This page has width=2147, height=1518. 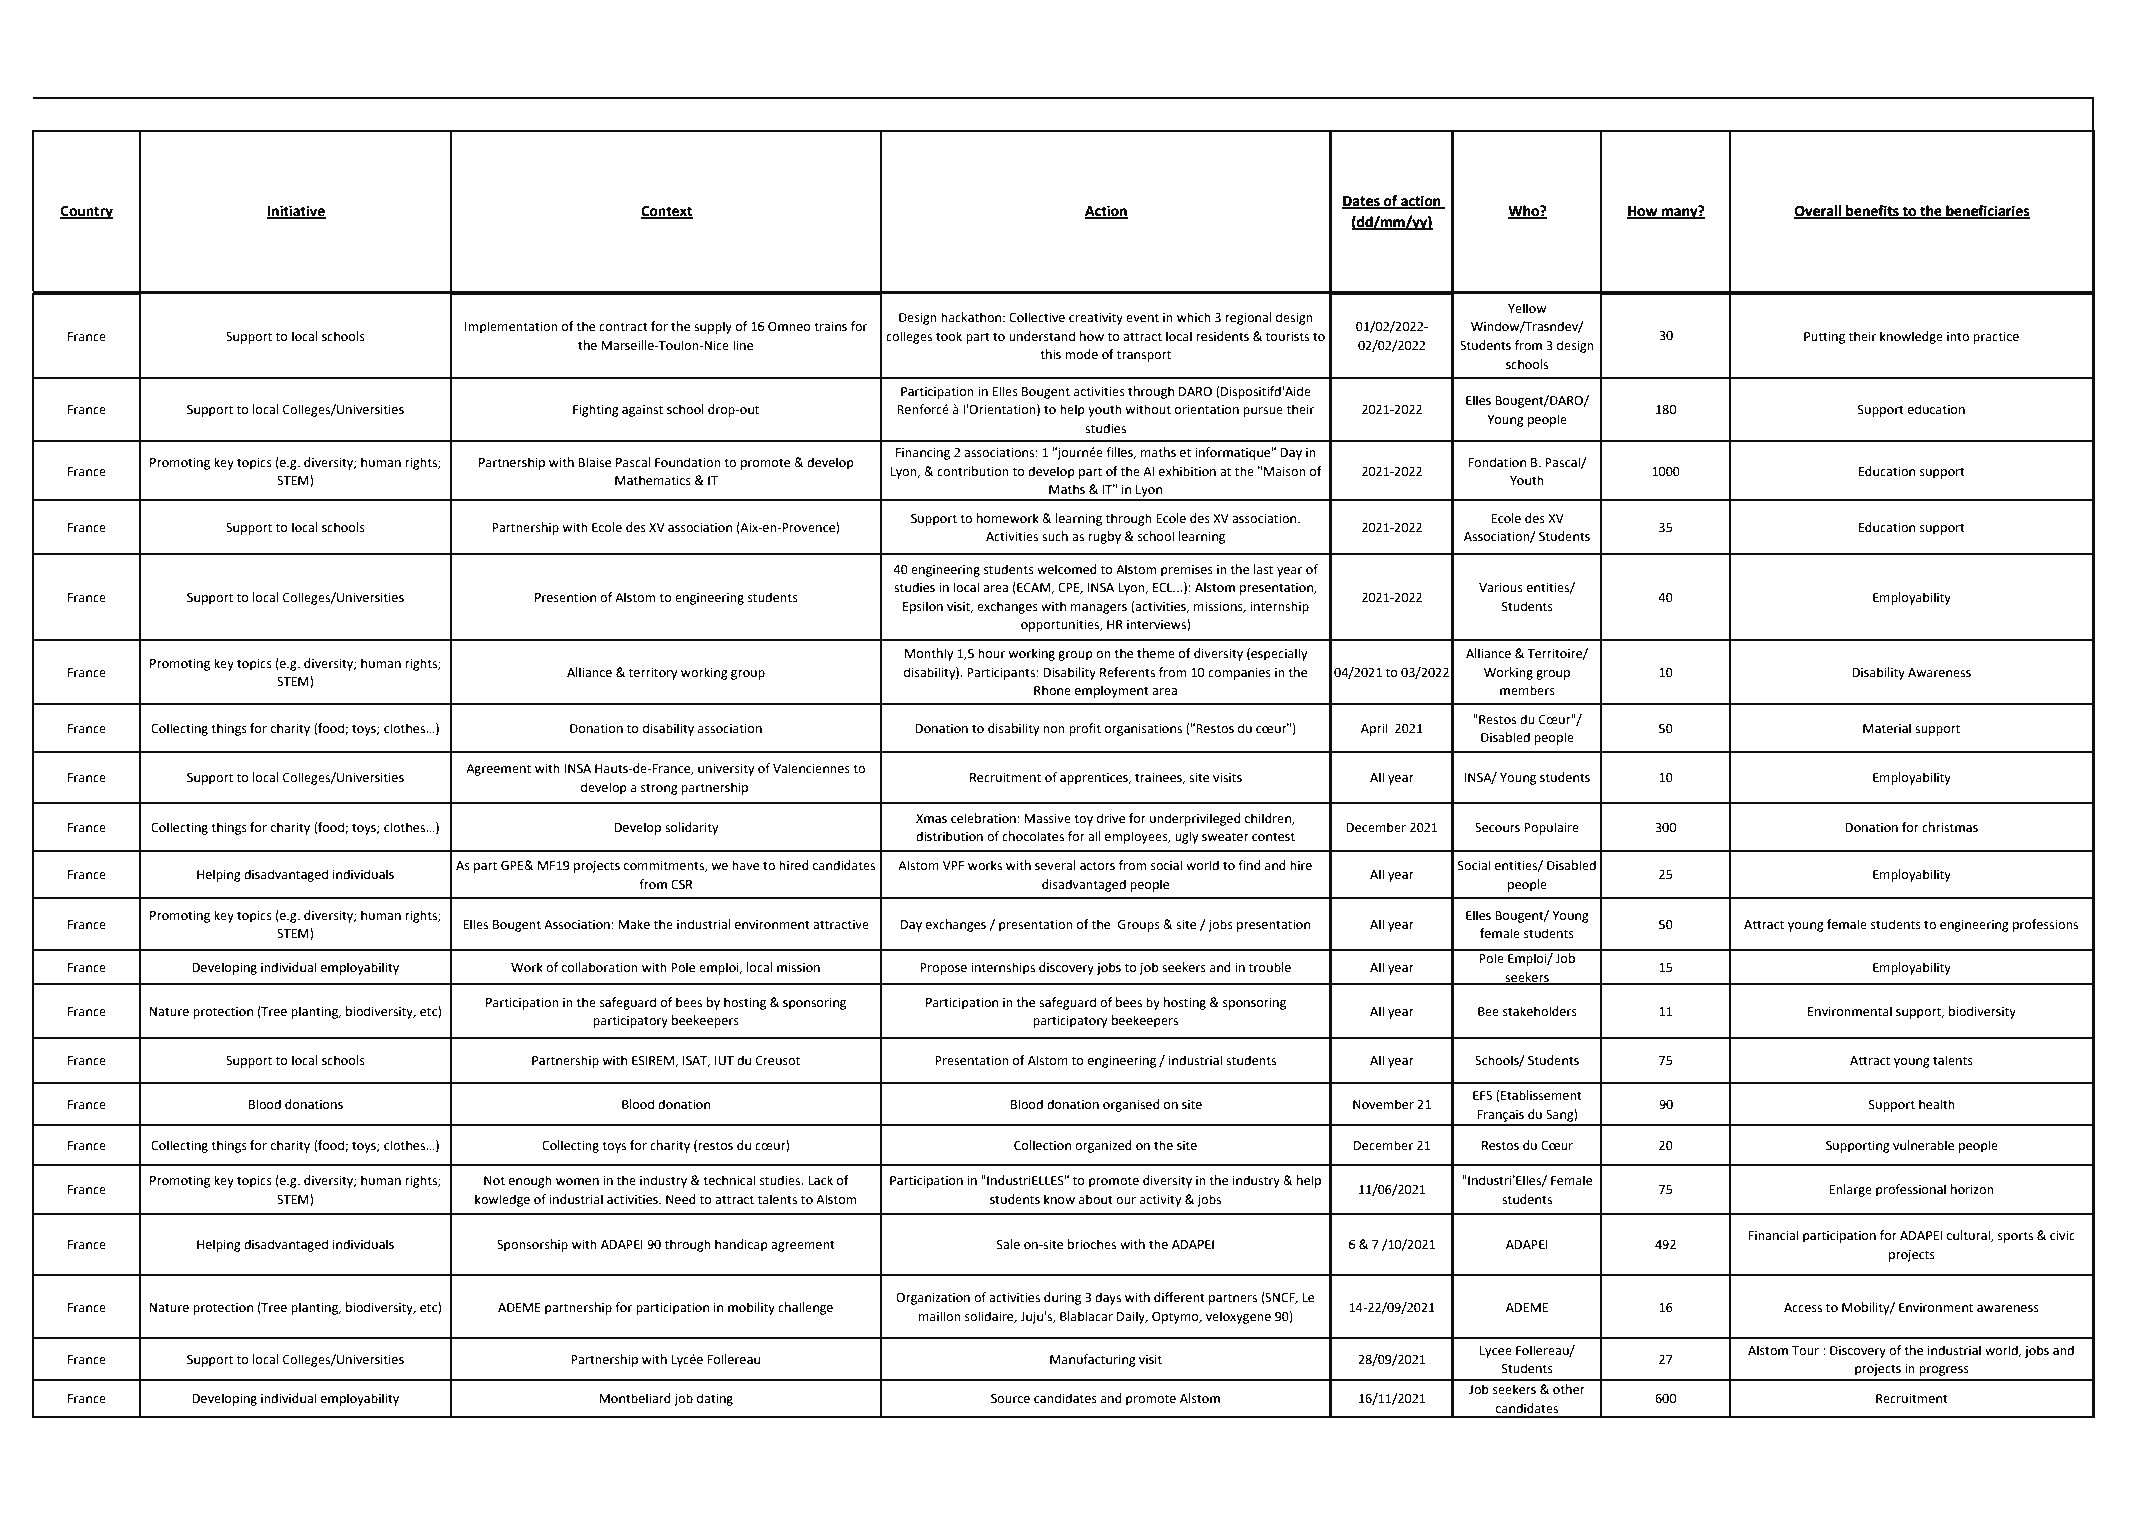 What do you see at coordinates (2045, 925) in the page?
I see `professions` at bounding box center [2045, 925].
